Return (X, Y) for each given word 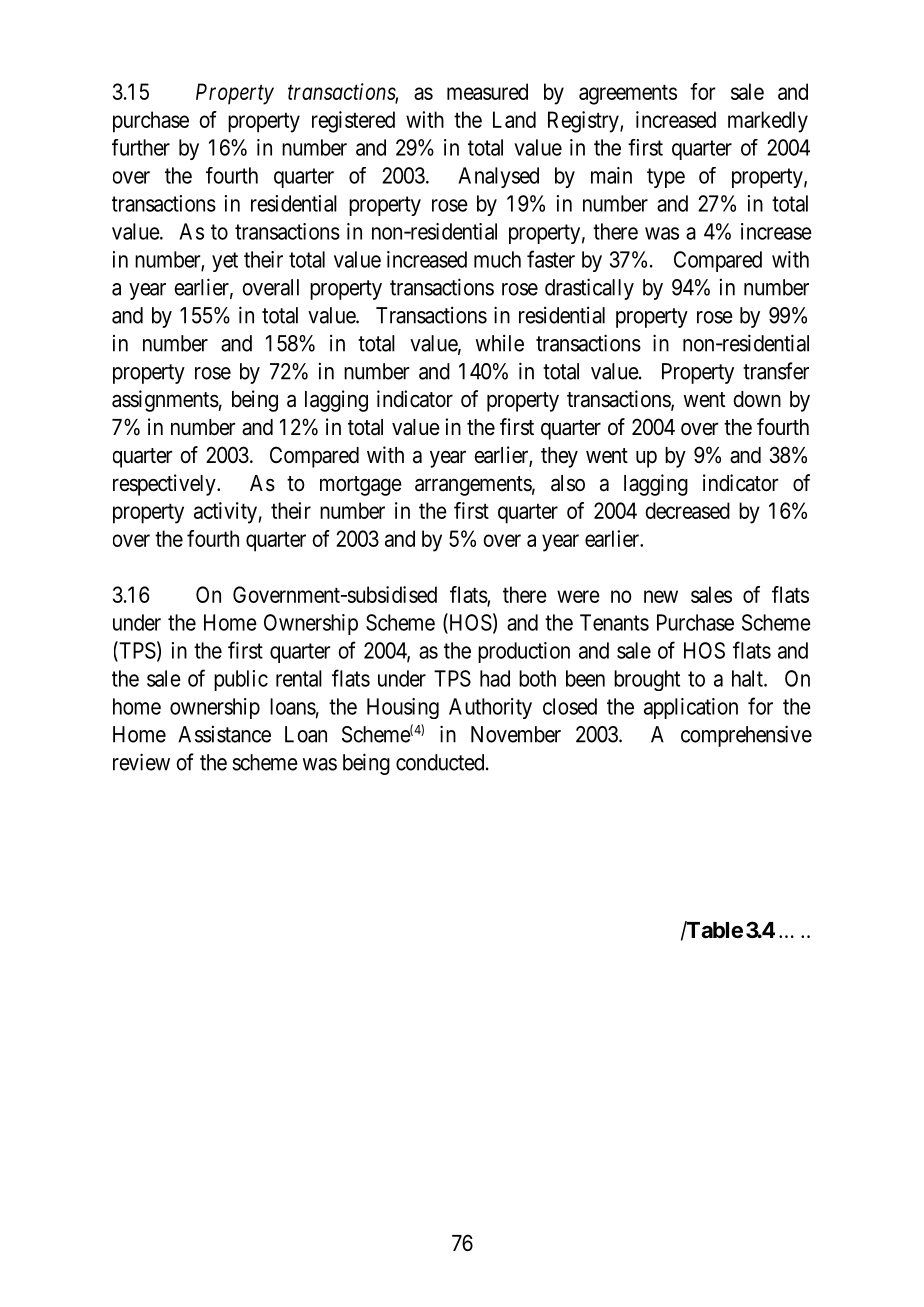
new (661, 596)
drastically (589, 289)
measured (487, 91)
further (141, 147)
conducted (441, 762)
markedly (768, 122)
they (559, 457)
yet (225, 262)
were (578, 596)
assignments (165, 401)
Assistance (224, 734)
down (757, 399)
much (497, 259)
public (241, 680)
